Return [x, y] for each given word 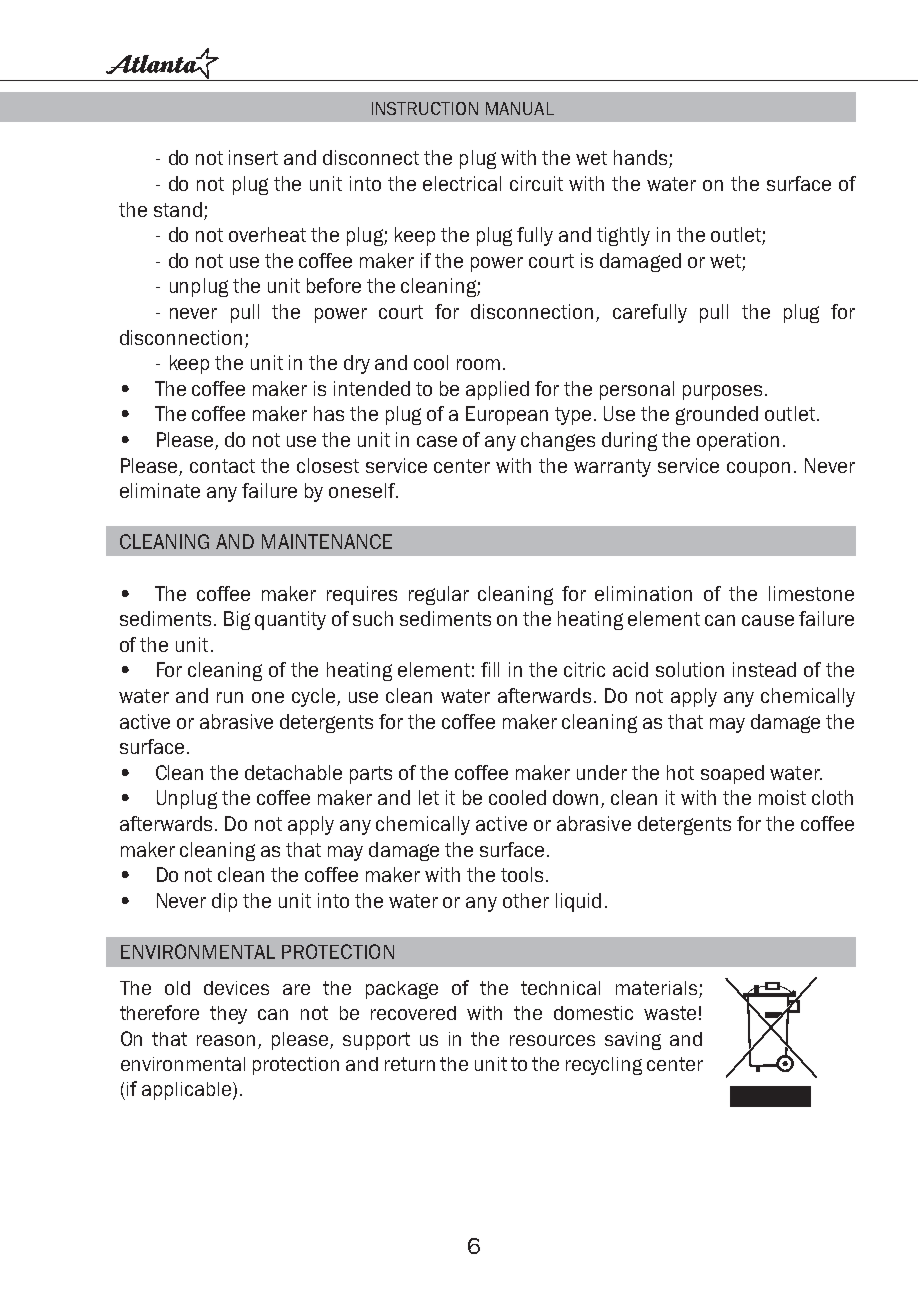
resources [552, 1040]
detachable [293, 772]
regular [439, 595]
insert [253, 157]
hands [642, 159]
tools [522, 874]
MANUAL [520, 108]
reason [226, 1040]
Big [237, 620]
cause [768, 620]
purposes [722, 392]
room [478, 364]
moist [782, 797]
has [329, 413]
